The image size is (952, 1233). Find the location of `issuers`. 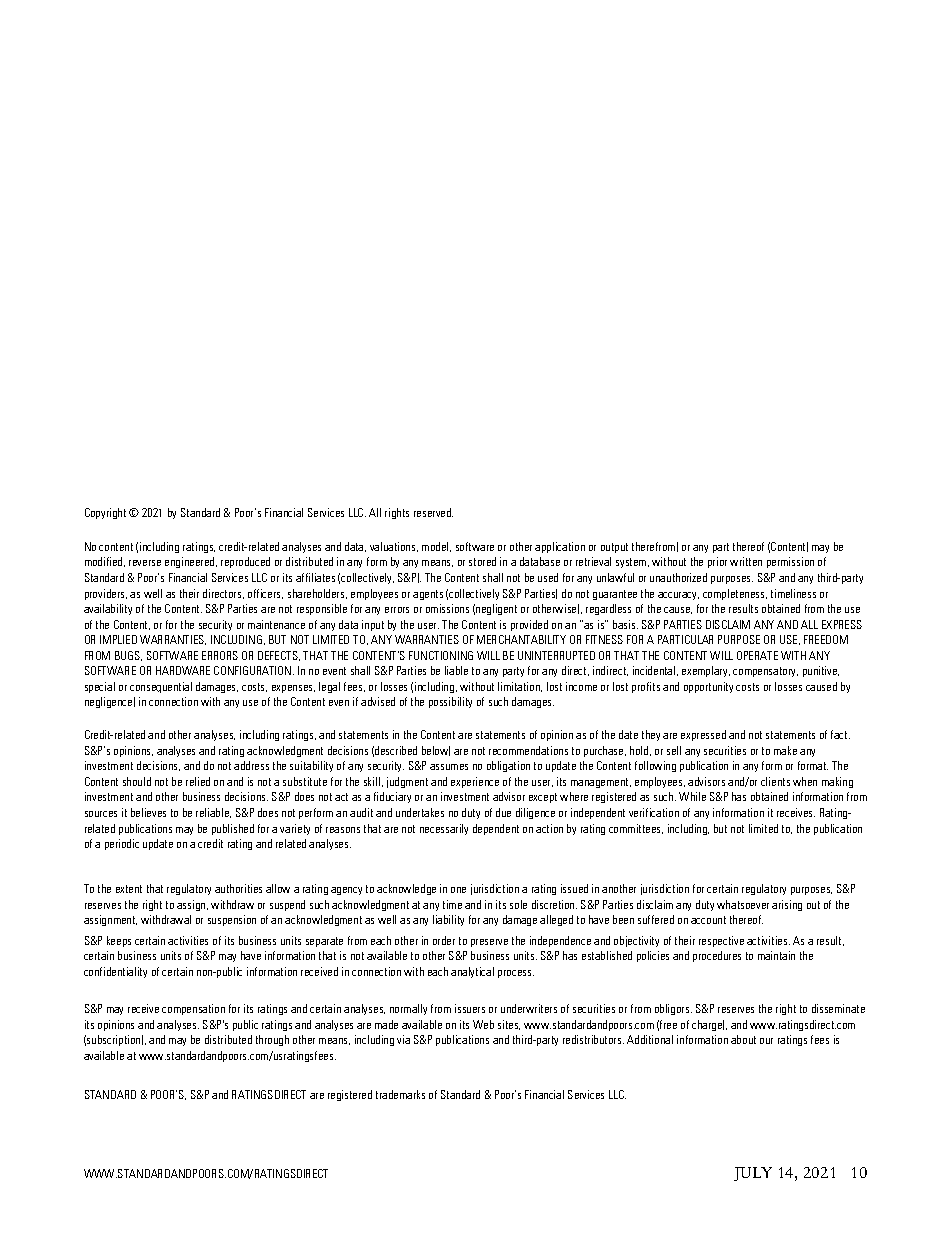

issuers is located at coordinates (470, 1008).
